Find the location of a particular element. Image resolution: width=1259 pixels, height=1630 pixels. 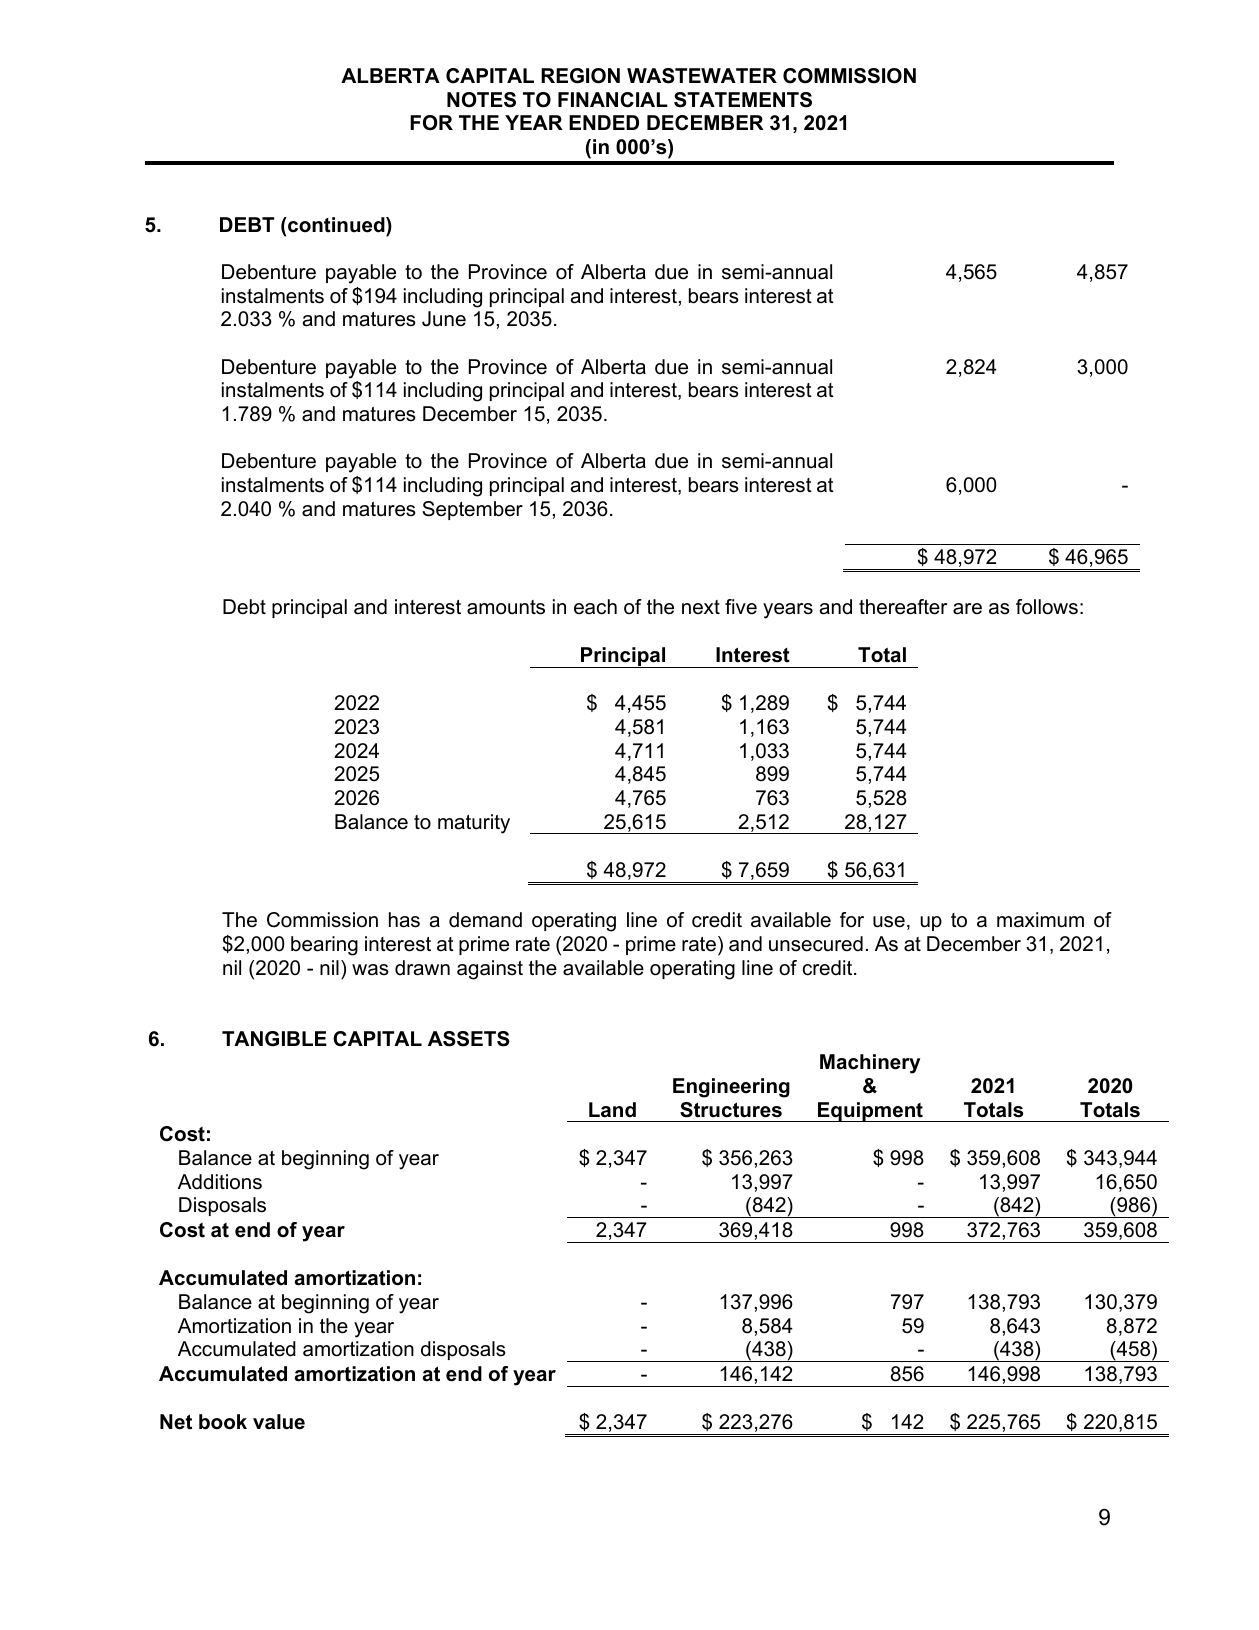

STATEMENTS is located at coordinates (743, 100).
